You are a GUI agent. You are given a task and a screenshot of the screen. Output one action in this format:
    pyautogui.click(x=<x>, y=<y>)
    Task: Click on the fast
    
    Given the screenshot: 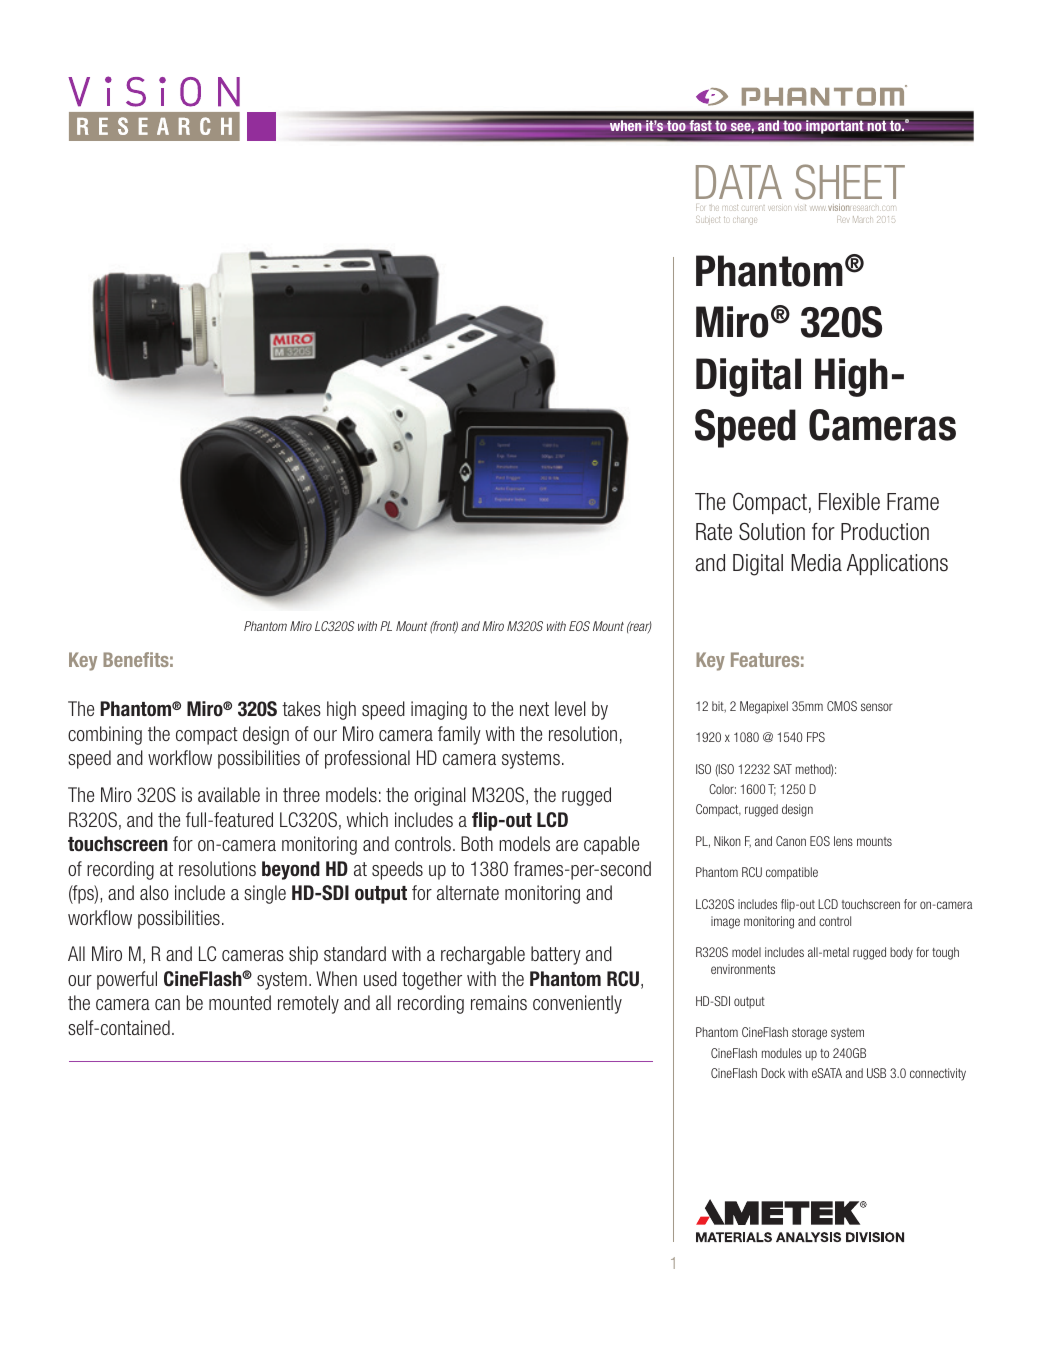 What is the action you would take?
    pyautogui.click(x=700, y=126)
